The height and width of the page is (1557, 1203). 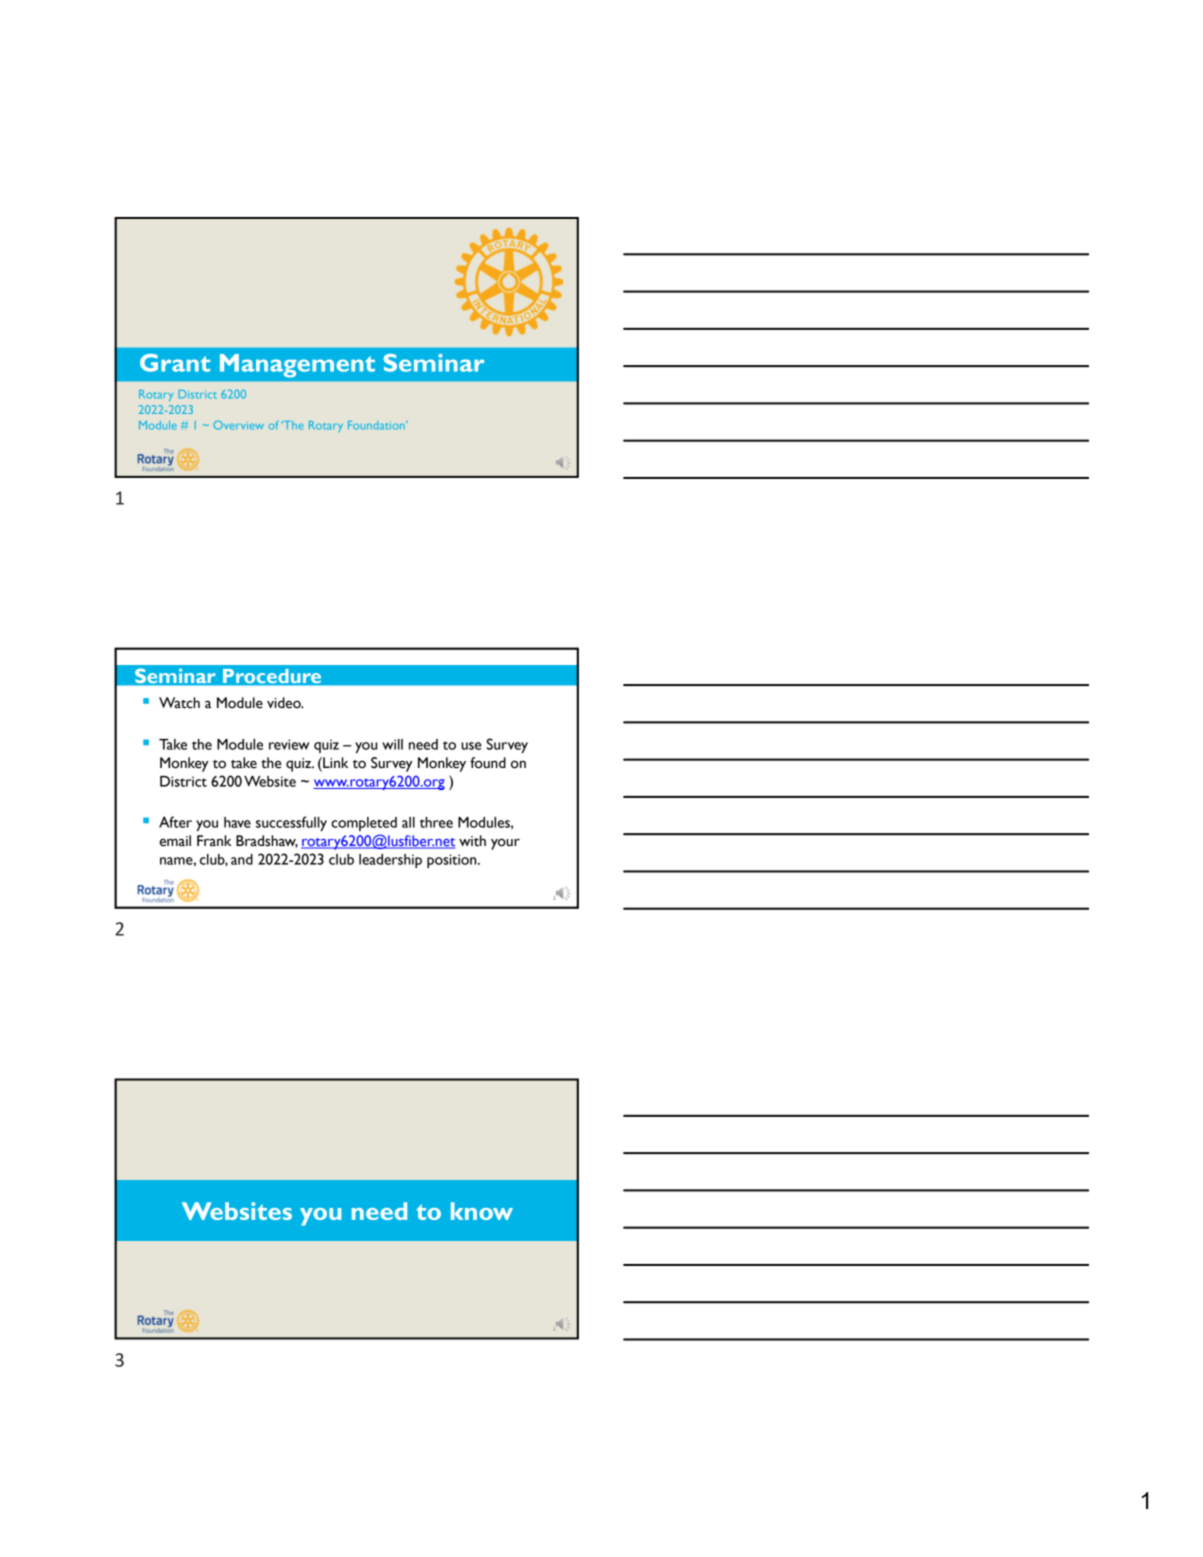 I want to click on Management, so click(x=297, y=366).
